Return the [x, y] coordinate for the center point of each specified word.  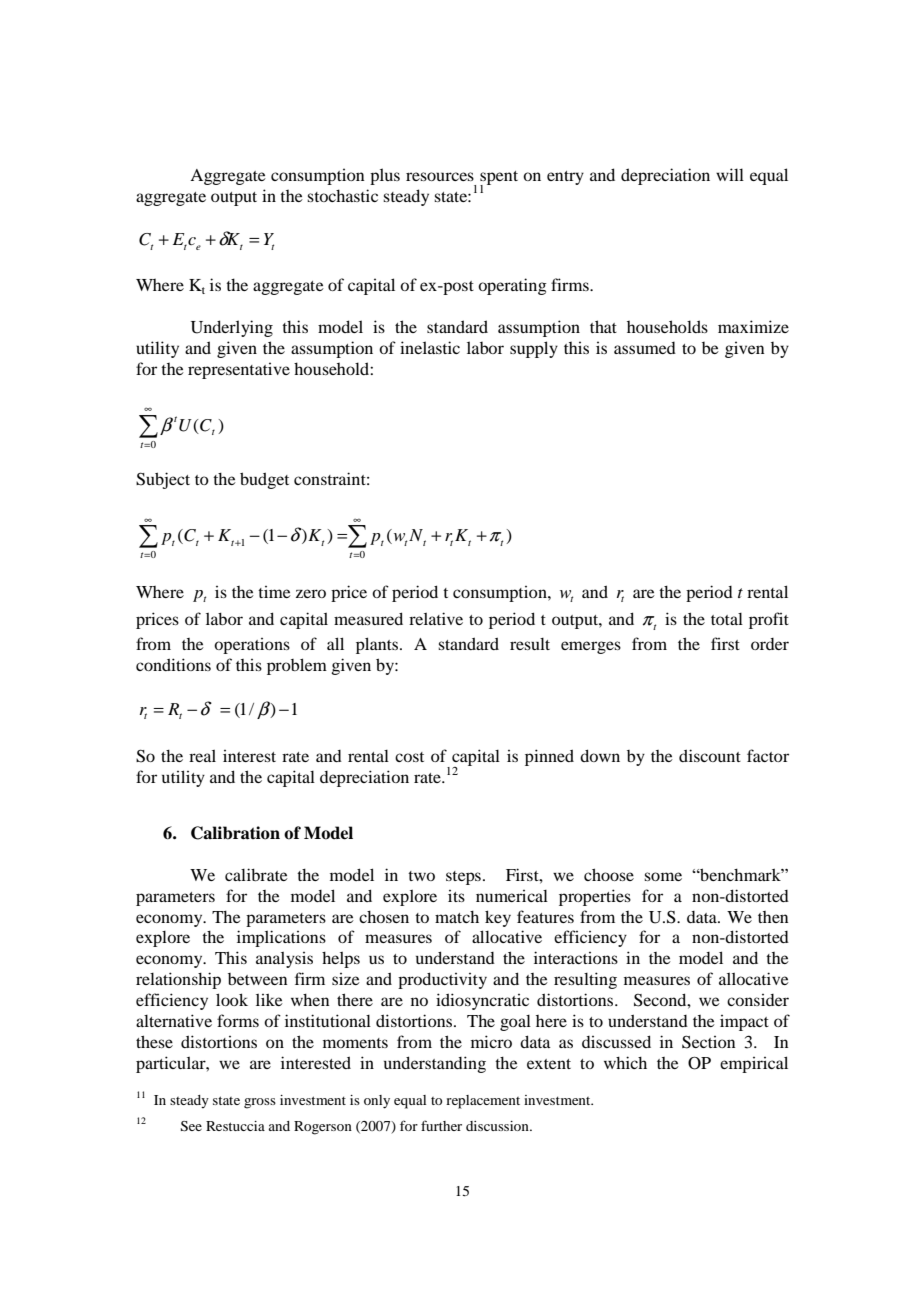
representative [239, 370]
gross [260, 1103]
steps [463, 878]
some [663, 876]
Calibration [235, 833]
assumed [645, 347]
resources [440, 176]
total [727, 619]
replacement [483, 1102]
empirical [754, 1064]
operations [252, 646]
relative [436, 618]
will [730, 174]
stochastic [342, 195]
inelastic [430, 347]
